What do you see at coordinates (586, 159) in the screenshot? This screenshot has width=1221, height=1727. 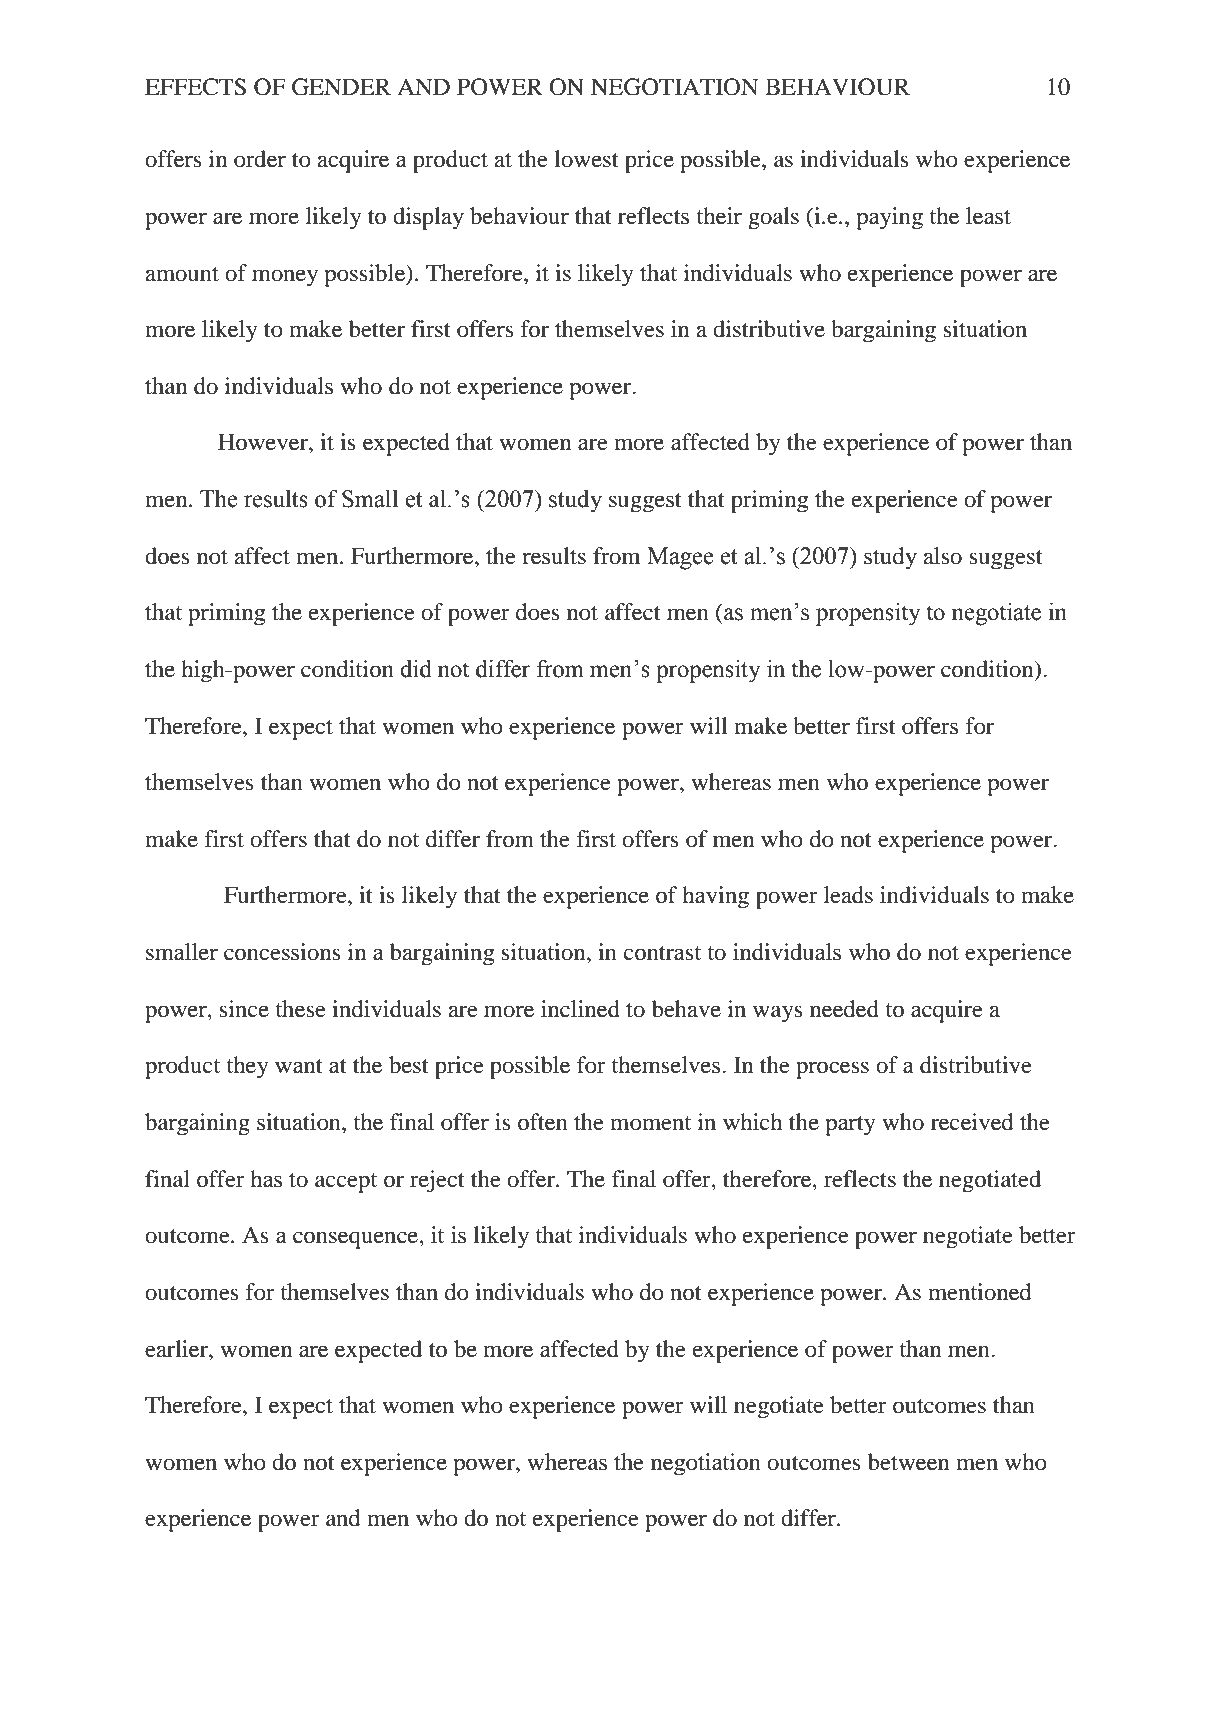 I see `lowest` at bounding box center [586, 159].
